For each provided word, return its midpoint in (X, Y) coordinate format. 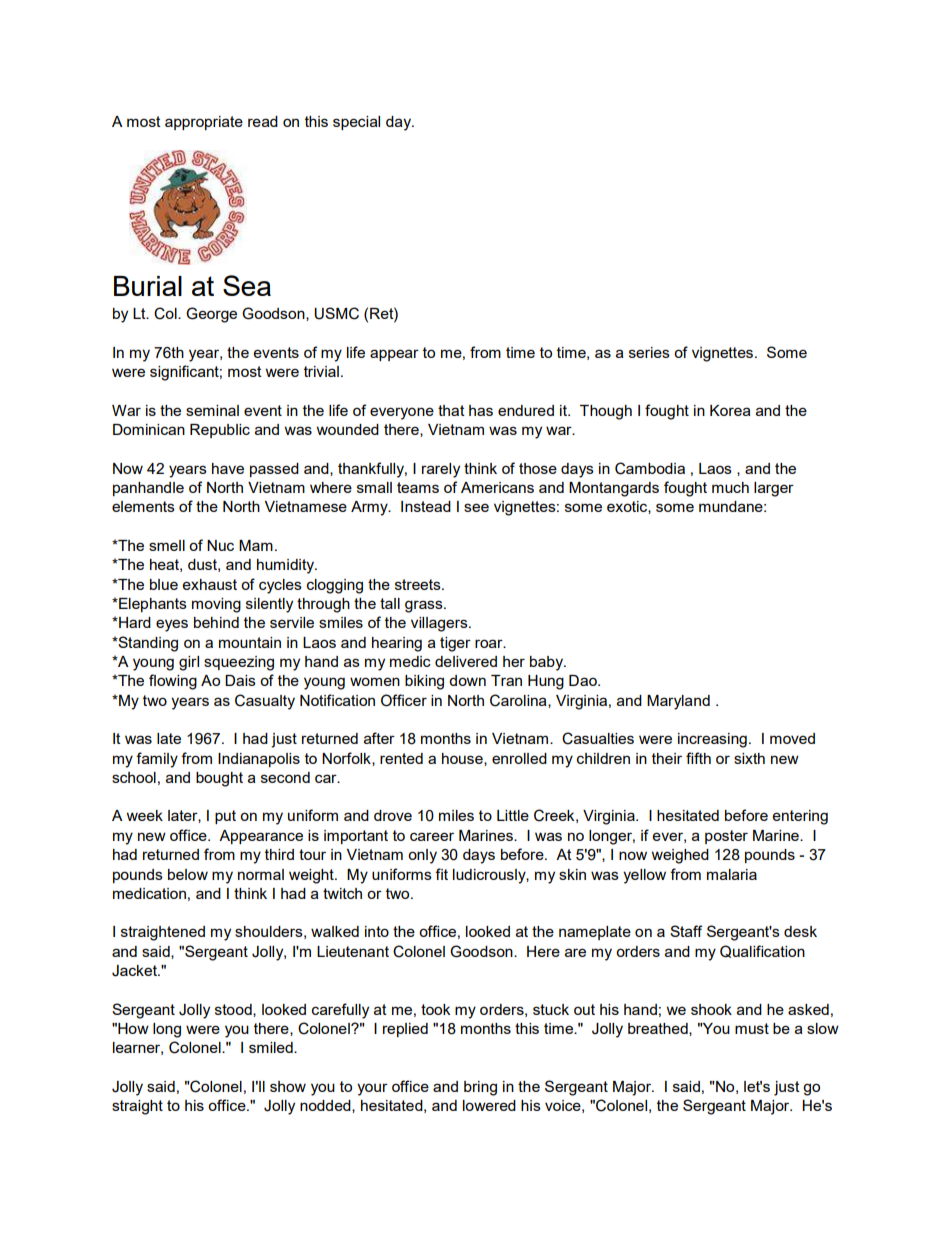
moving (216, 605)
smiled (272, 1047)
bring (480, 1088)
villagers (440, 624)
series (649, 352)
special (356, 123)
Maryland (678, 702)
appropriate (204, 123)
